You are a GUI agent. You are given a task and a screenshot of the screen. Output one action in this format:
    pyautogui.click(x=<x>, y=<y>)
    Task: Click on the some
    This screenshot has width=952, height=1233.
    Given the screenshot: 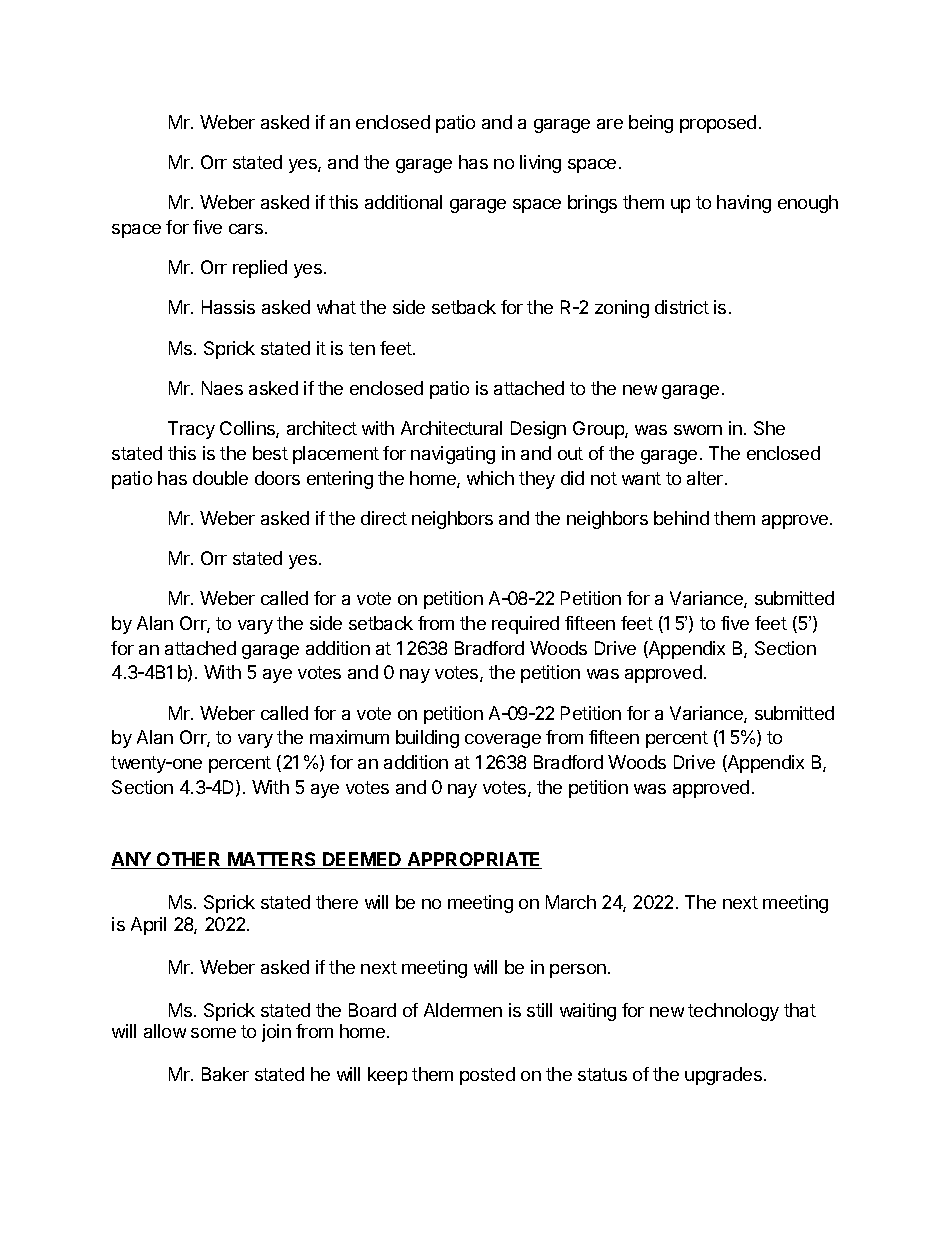 What is the action you would take?
    pyautogui.click(x=213, y=1033)
